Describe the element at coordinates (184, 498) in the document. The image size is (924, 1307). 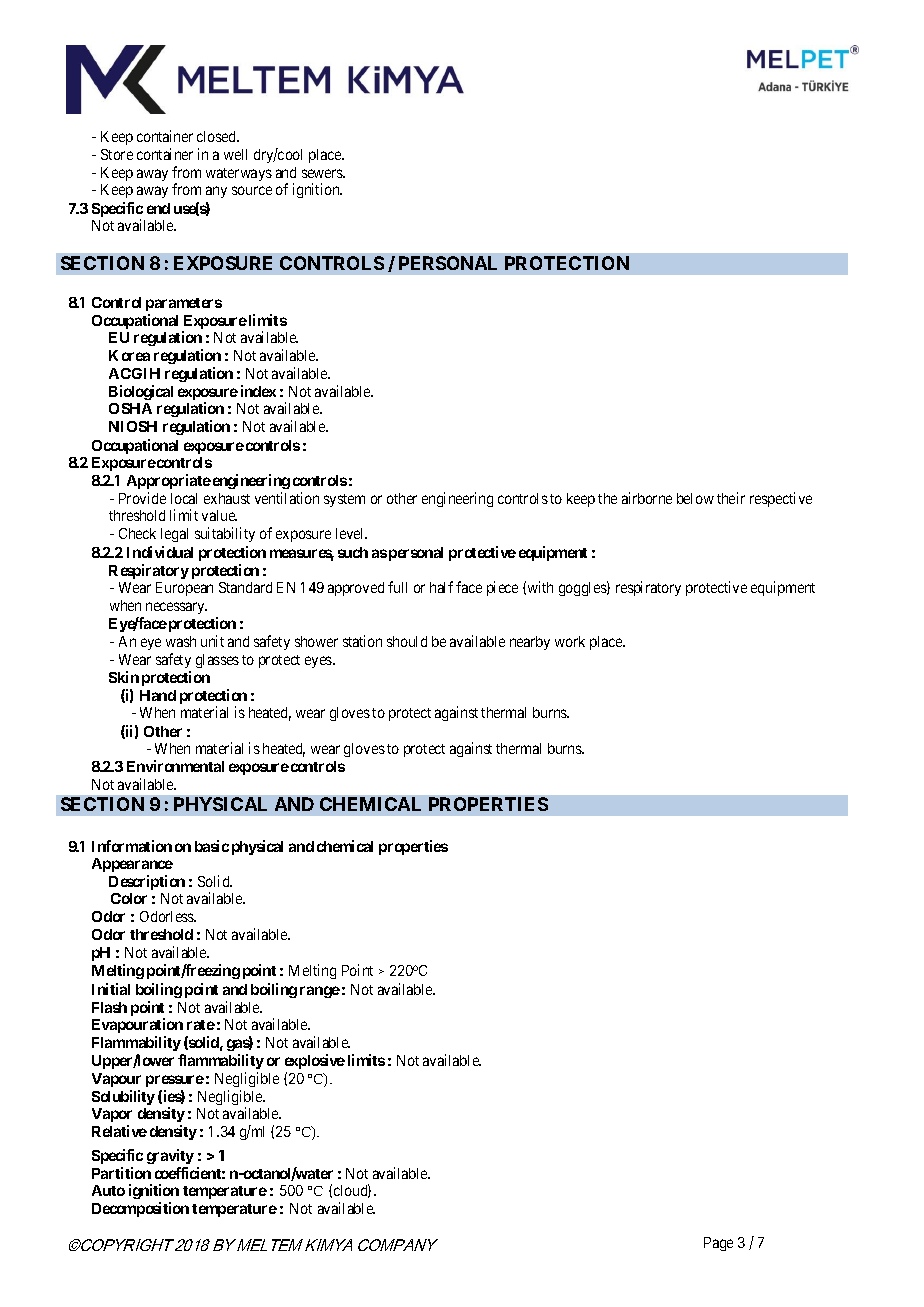
I see `local` at that location.
